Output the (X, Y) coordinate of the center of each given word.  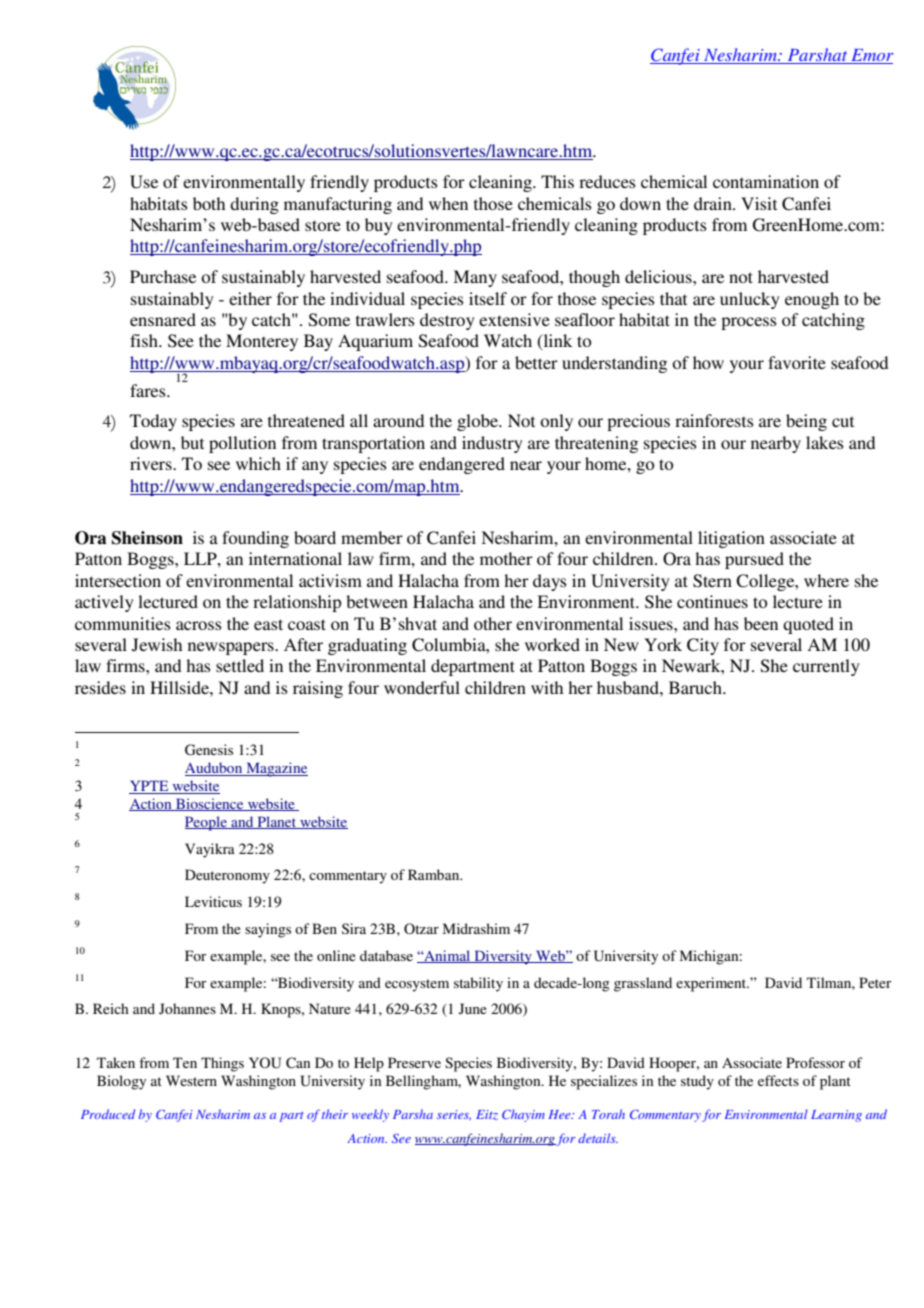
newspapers (232, 648)
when (448, 203)
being (806, 422)
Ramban (435, 874)
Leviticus (213, 901)
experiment (712, 984)
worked (552, 644)
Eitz (487, 1115)
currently (826, 667)
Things (222, 1064)
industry (492, 444)
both (209, 203)
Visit (759, 203)
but (192, 442)
